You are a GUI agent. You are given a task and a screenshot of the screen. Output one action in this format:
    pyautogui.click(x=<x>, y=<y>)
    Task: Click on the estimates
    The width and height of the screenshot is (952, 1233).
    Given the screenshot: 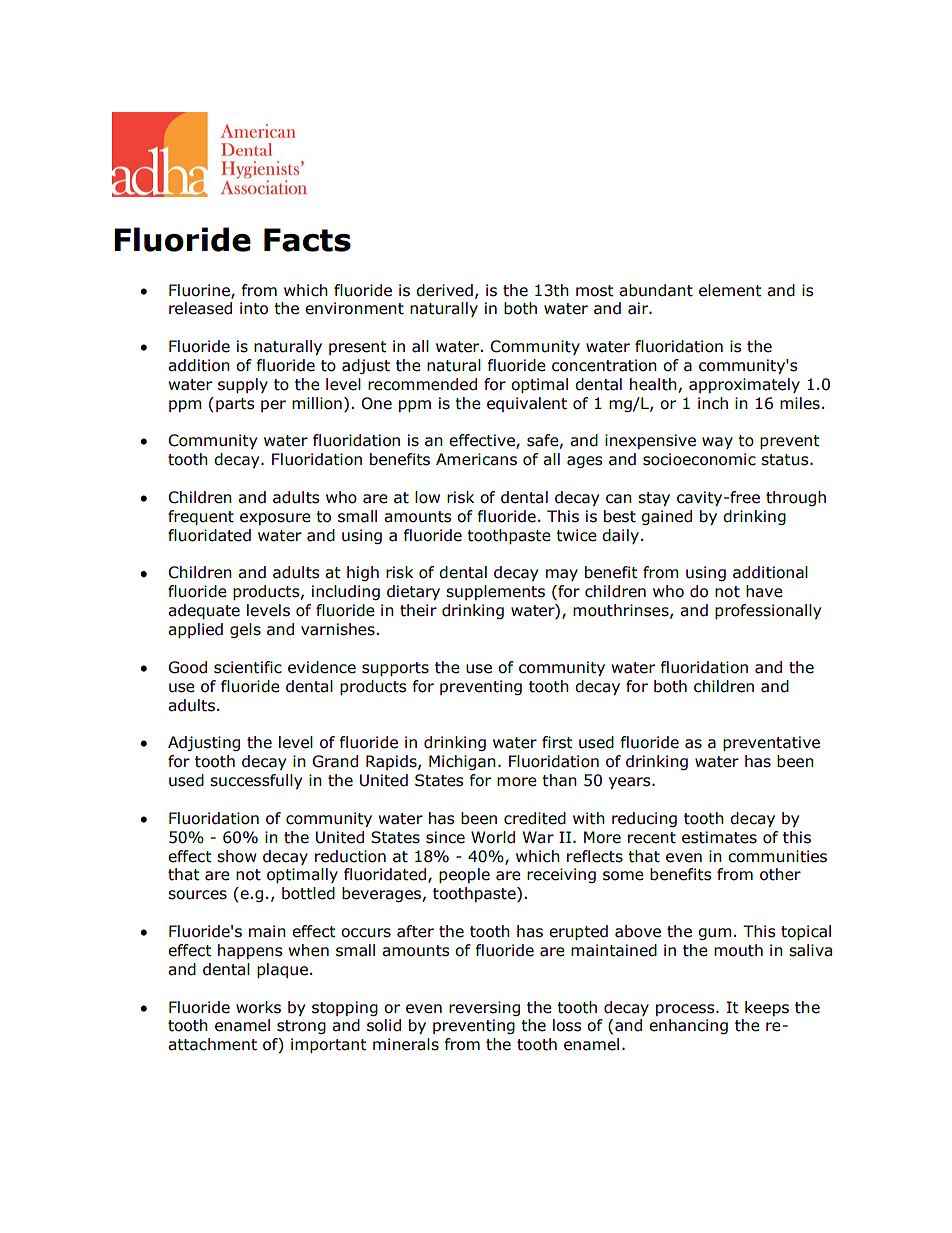 What is the action you would take?
    pyautogui.click(x=719, y=837)
